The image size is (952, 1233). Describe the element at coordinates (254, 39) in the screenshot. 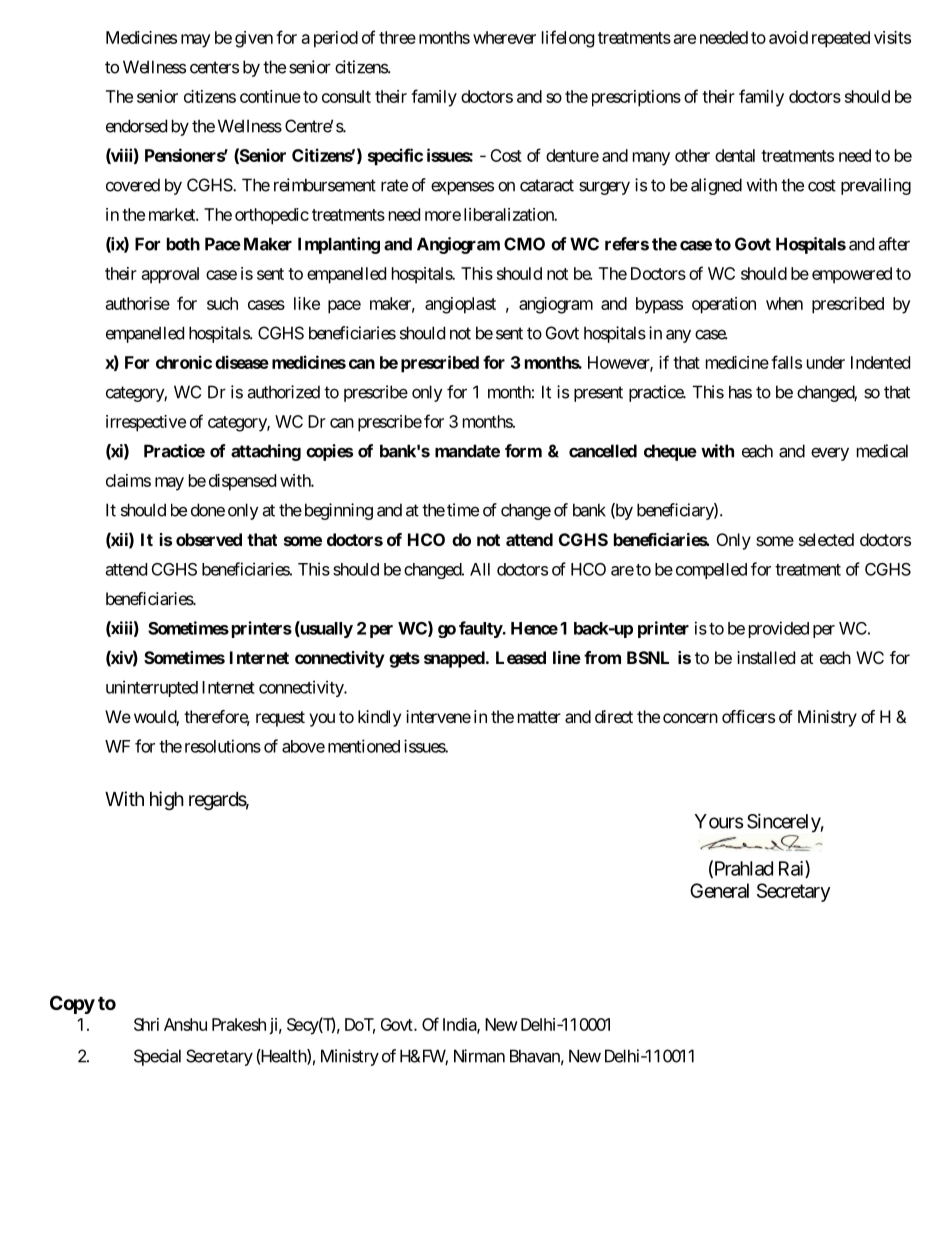

I see `given` at that location.
